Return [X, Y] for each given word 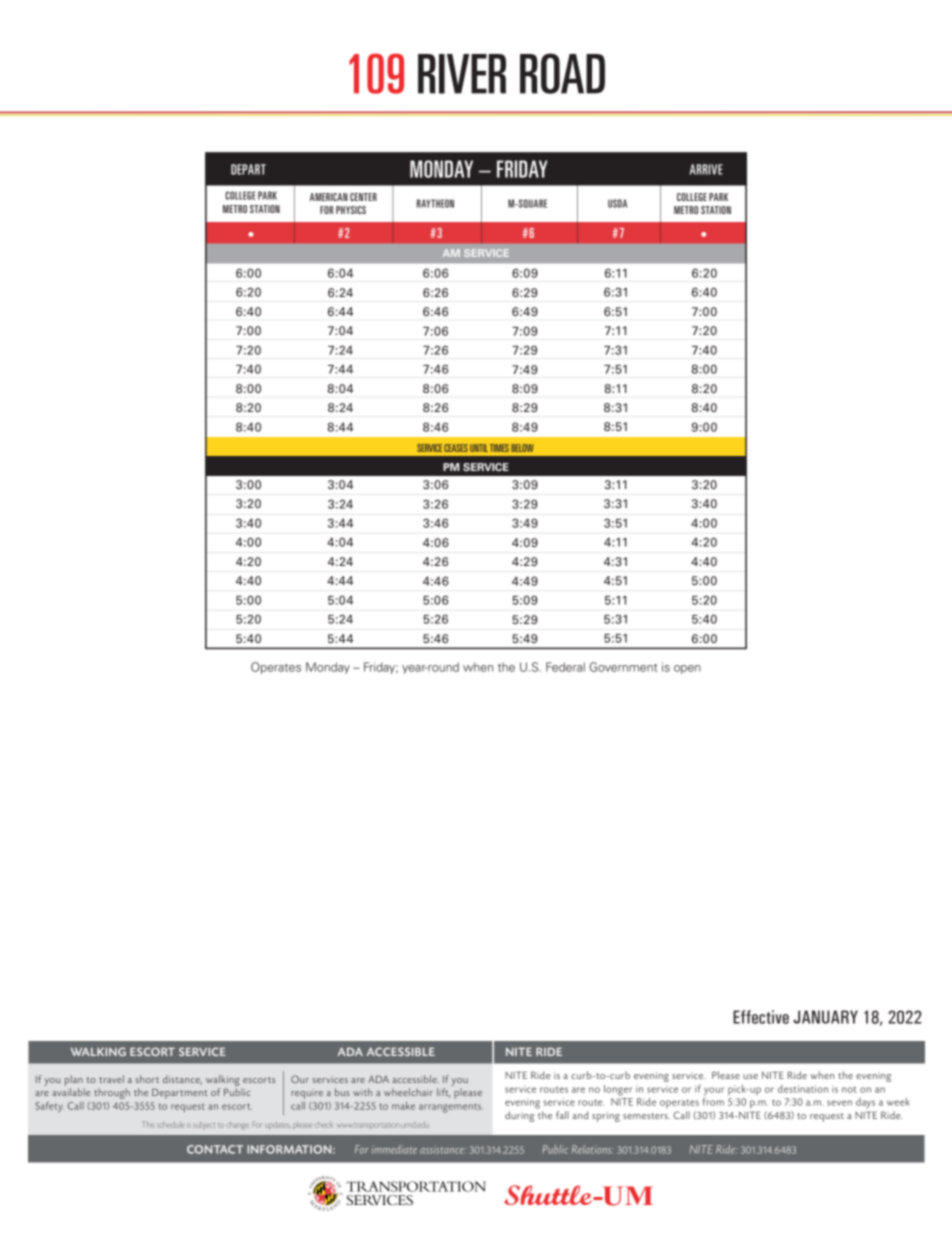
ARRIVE [706, 169]
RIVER [462, 74]
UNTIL [479, 448]
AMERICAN [329, 197]
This [148, 1124]
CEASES [456, 448]
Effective [761, 1017]
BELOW [522, 448]
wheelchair [408, 1092]
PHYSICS [351, 210]
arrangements [451, 1108]
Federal [565, 667]
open [687, 669]
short [147, 1079]
